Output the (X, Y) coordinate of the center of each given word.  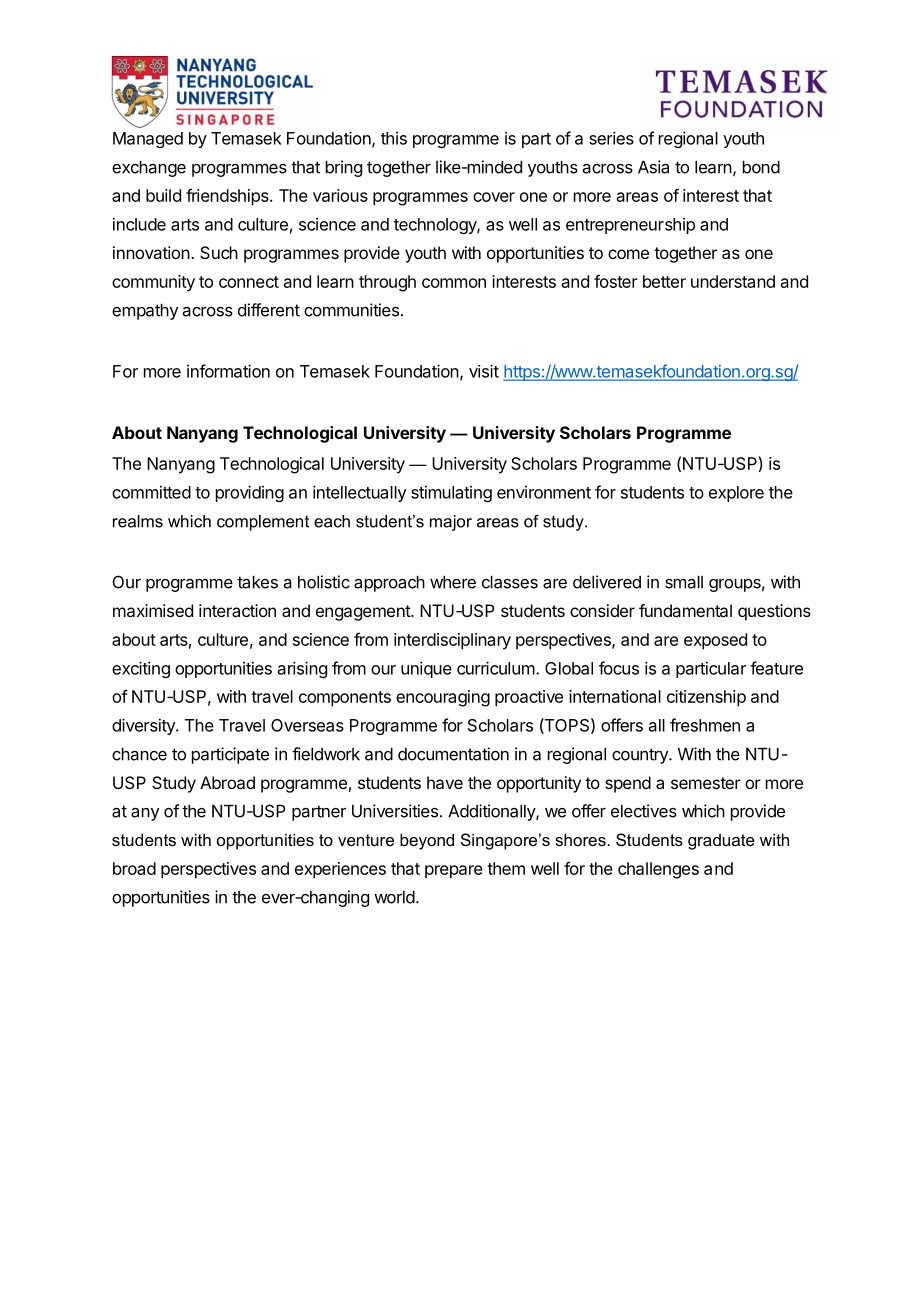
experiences (340, 870)
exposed (715, 641)
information (228, 371)
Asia (653, 167)
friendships (228, 197)
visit (484, 371)
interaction (237, 610)
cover (494, 197)
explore (736, 494)
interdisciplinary (452, 641)
